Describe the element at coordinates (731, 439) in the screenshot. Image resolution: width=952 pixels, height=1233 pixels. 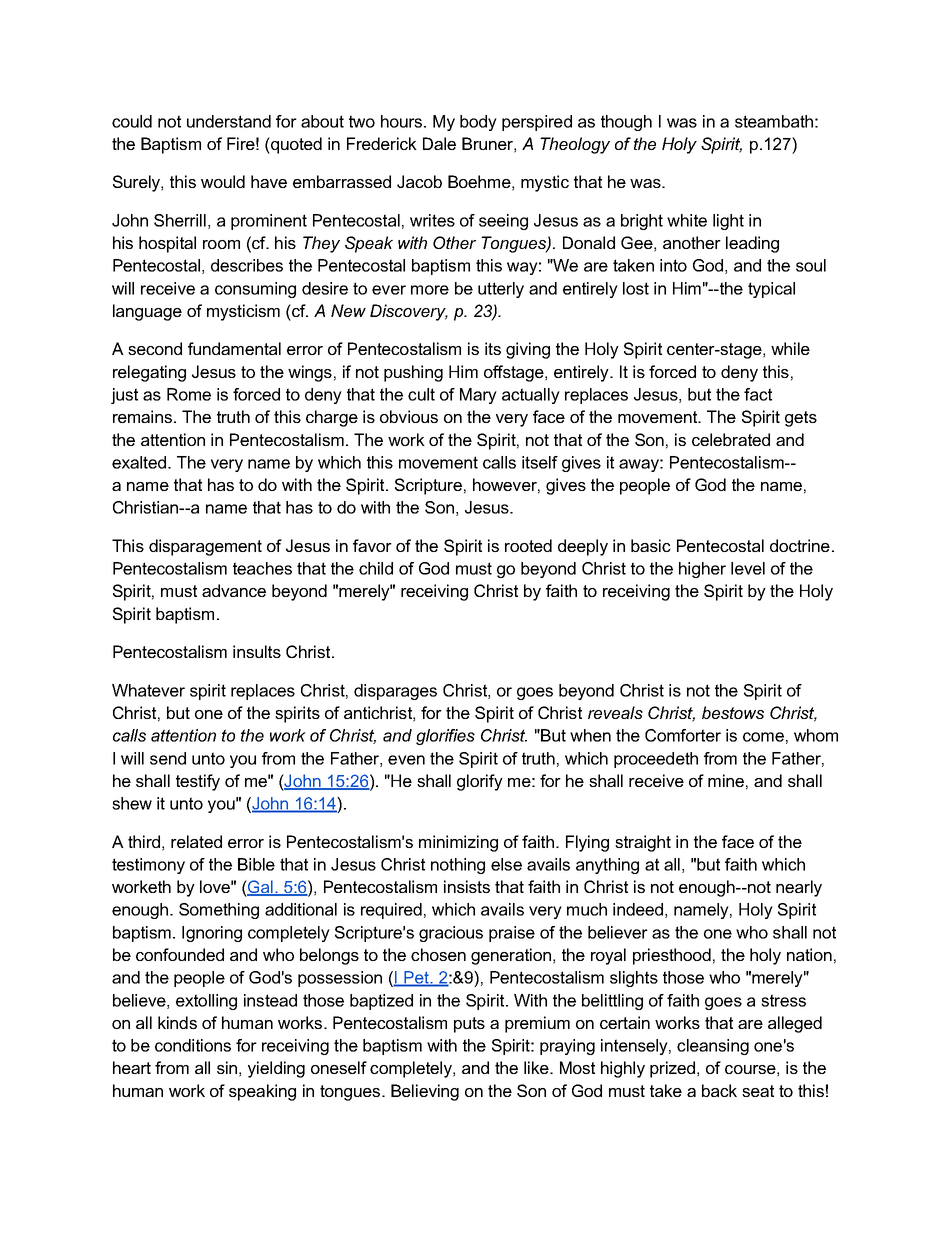
I see `celebrated` at that location.
